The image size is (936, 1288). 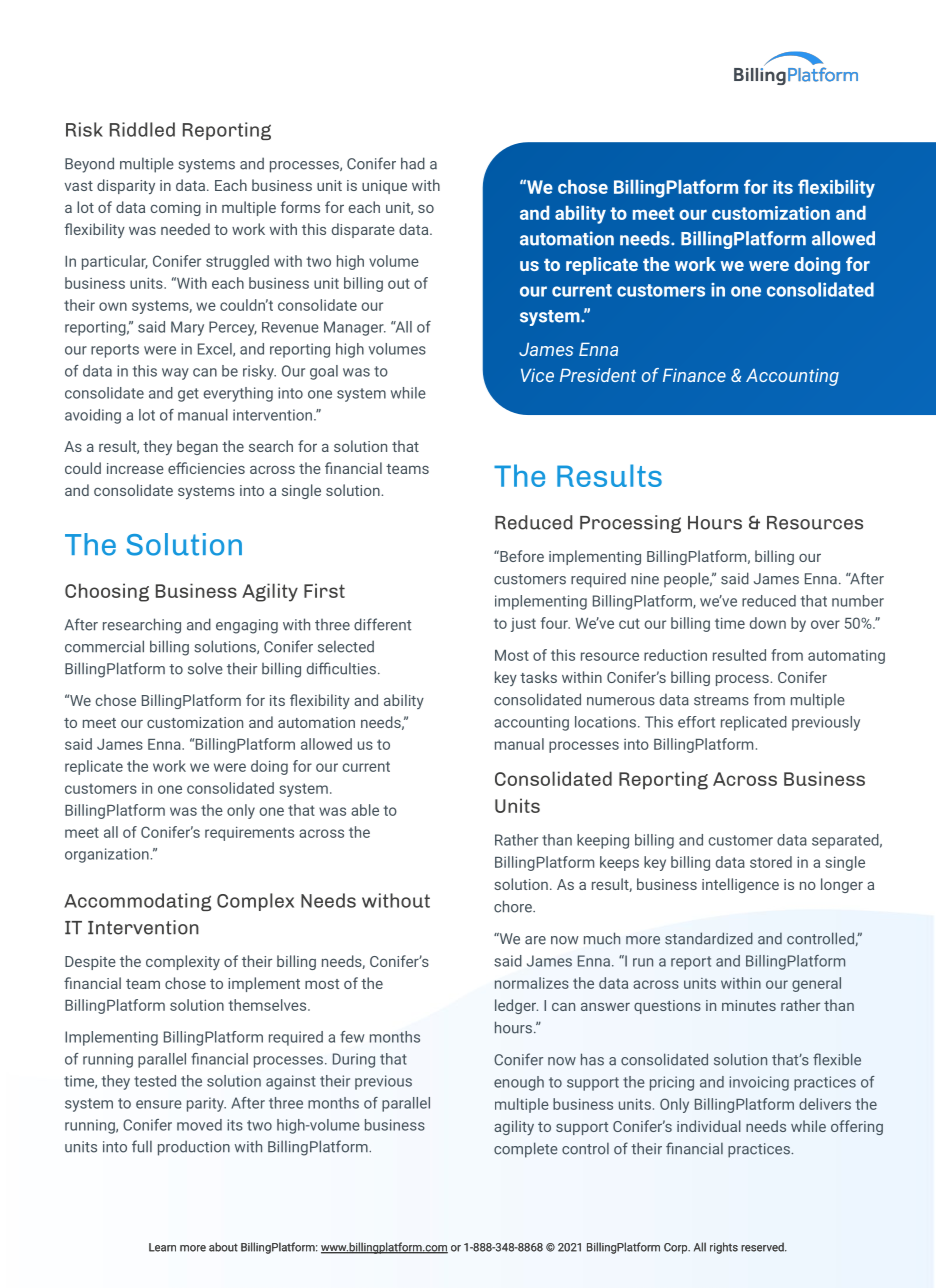 I want to click on just, so click(x=523, y=625).
